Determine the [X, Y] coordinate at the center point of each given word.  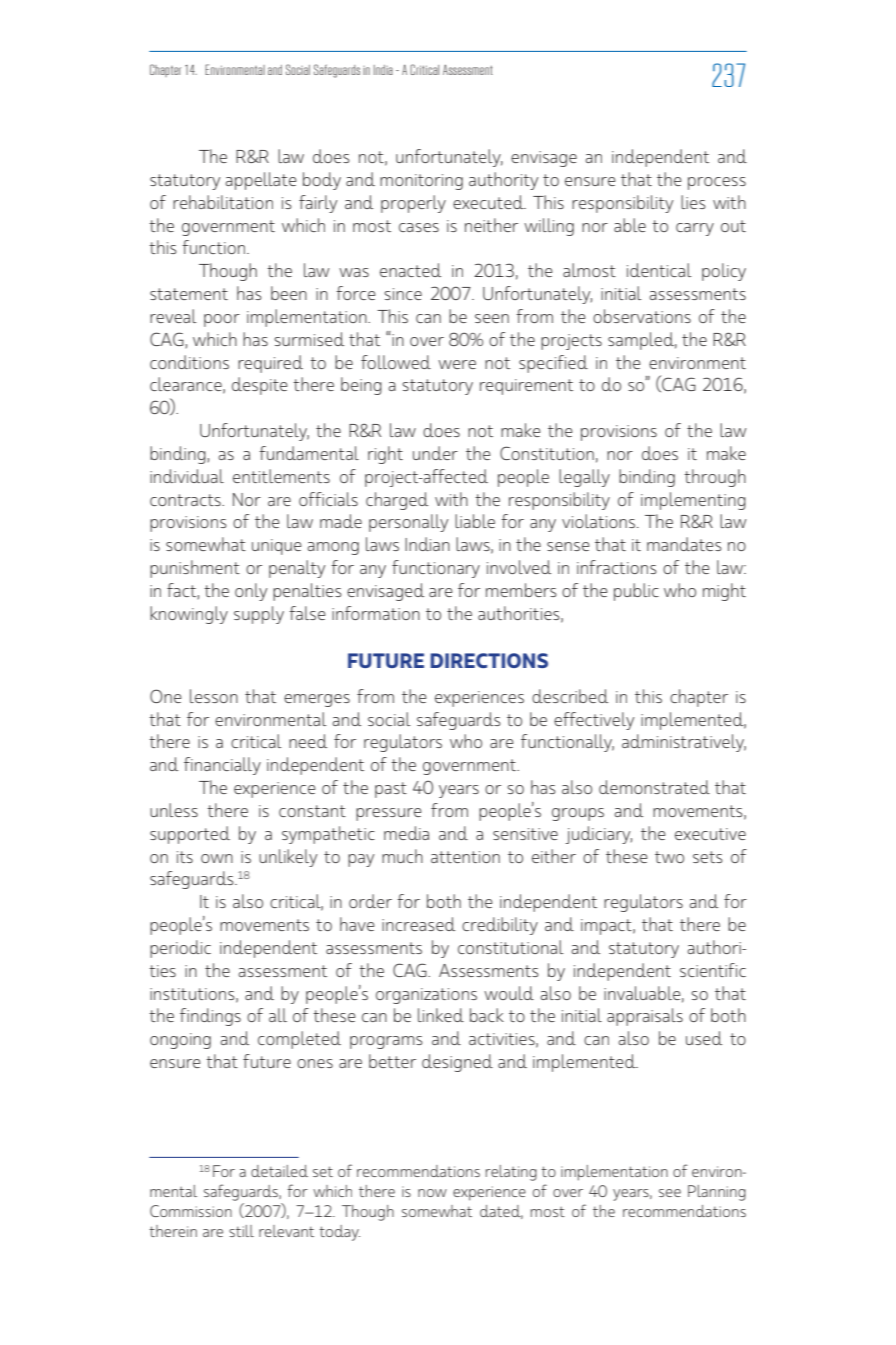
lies [693, 202]
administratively [684, 743]
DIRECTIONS [489, 660]
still [241, 1231]
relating [511, 1173]
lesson [214, 696]
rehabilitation [223, 202]
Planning [717, 1193]
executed [489, 202]
